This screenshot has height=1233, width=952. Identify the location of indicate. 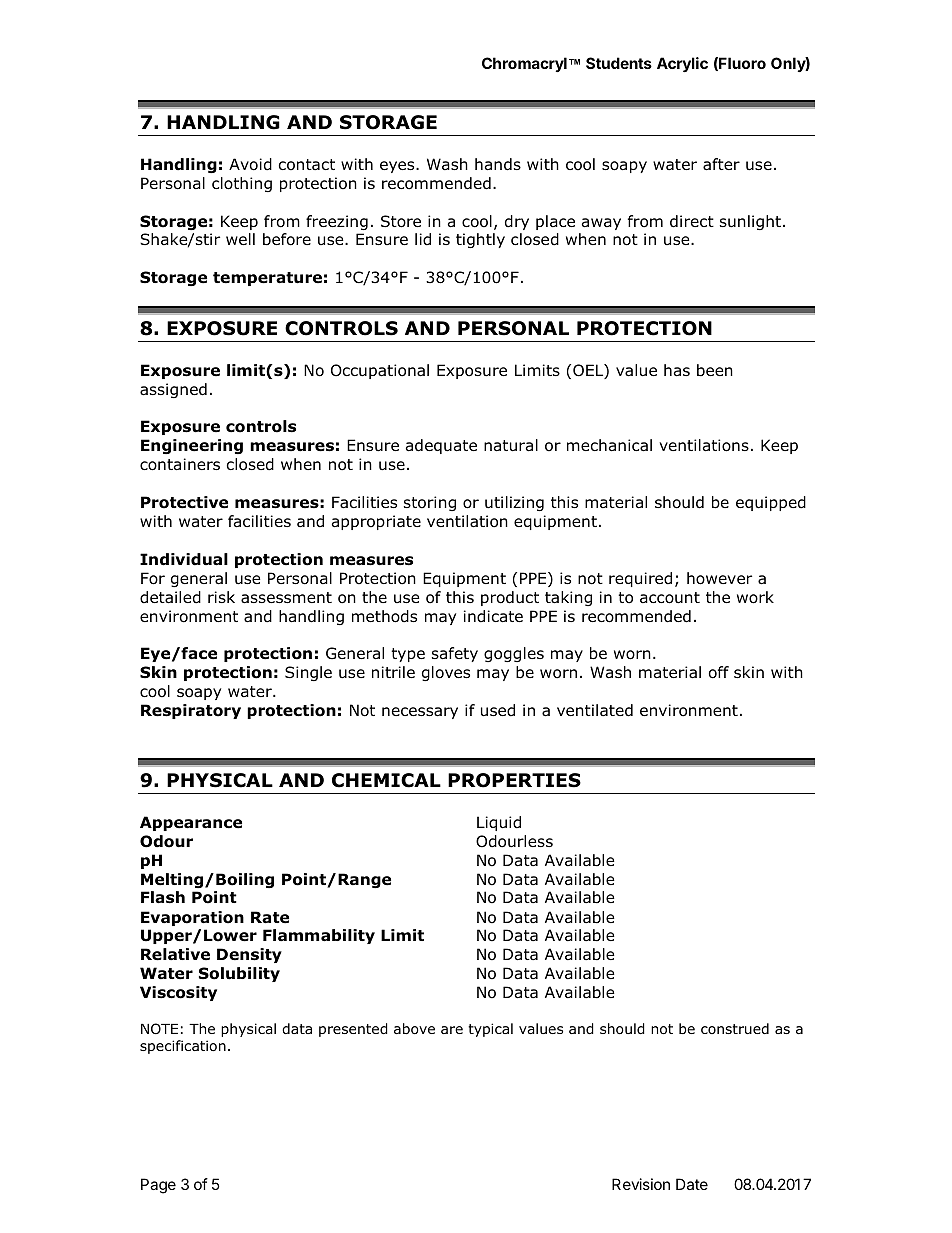
(493, 616).
